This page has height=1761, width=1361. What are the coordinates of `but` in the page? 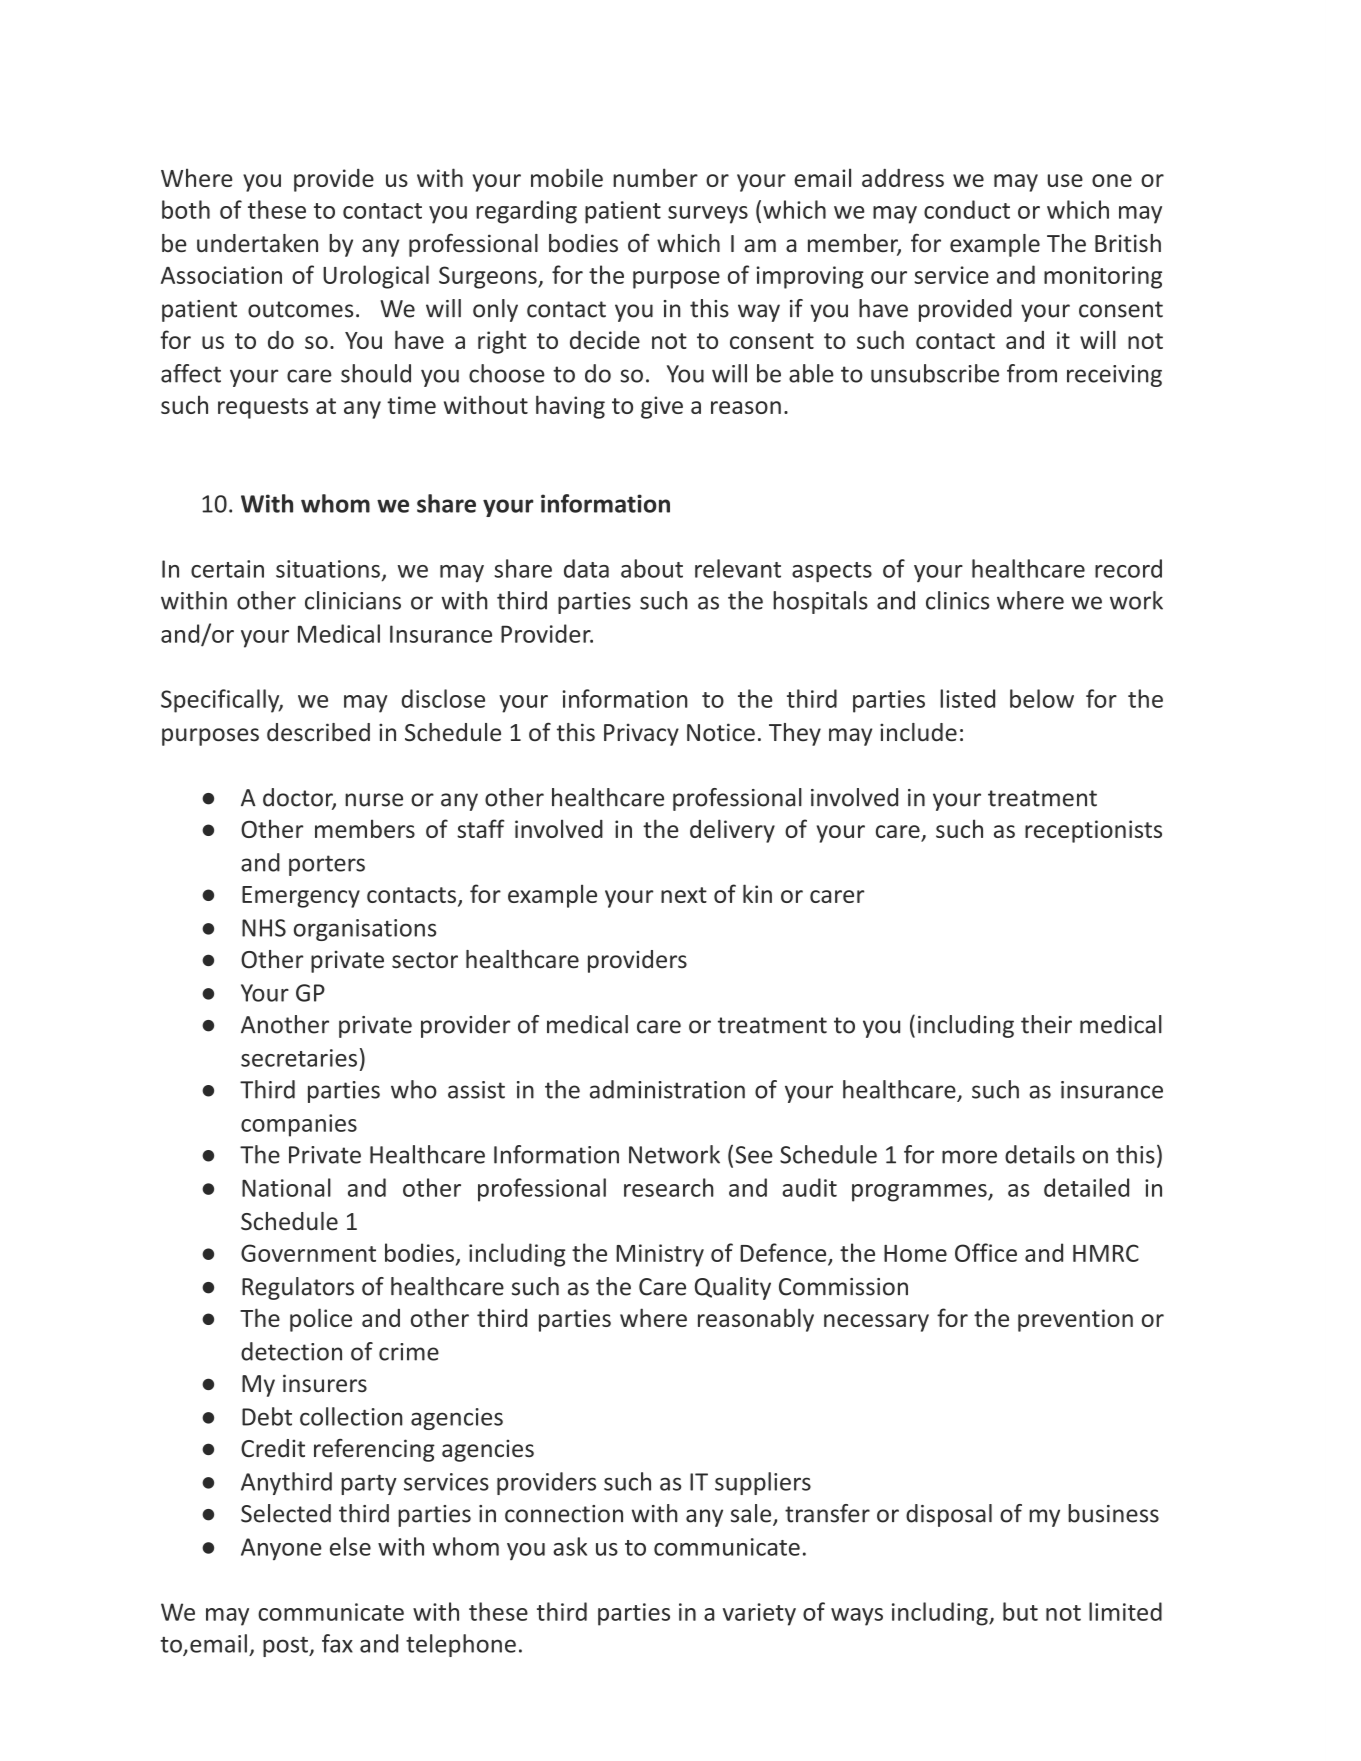 It's located at (1020, 1611).
